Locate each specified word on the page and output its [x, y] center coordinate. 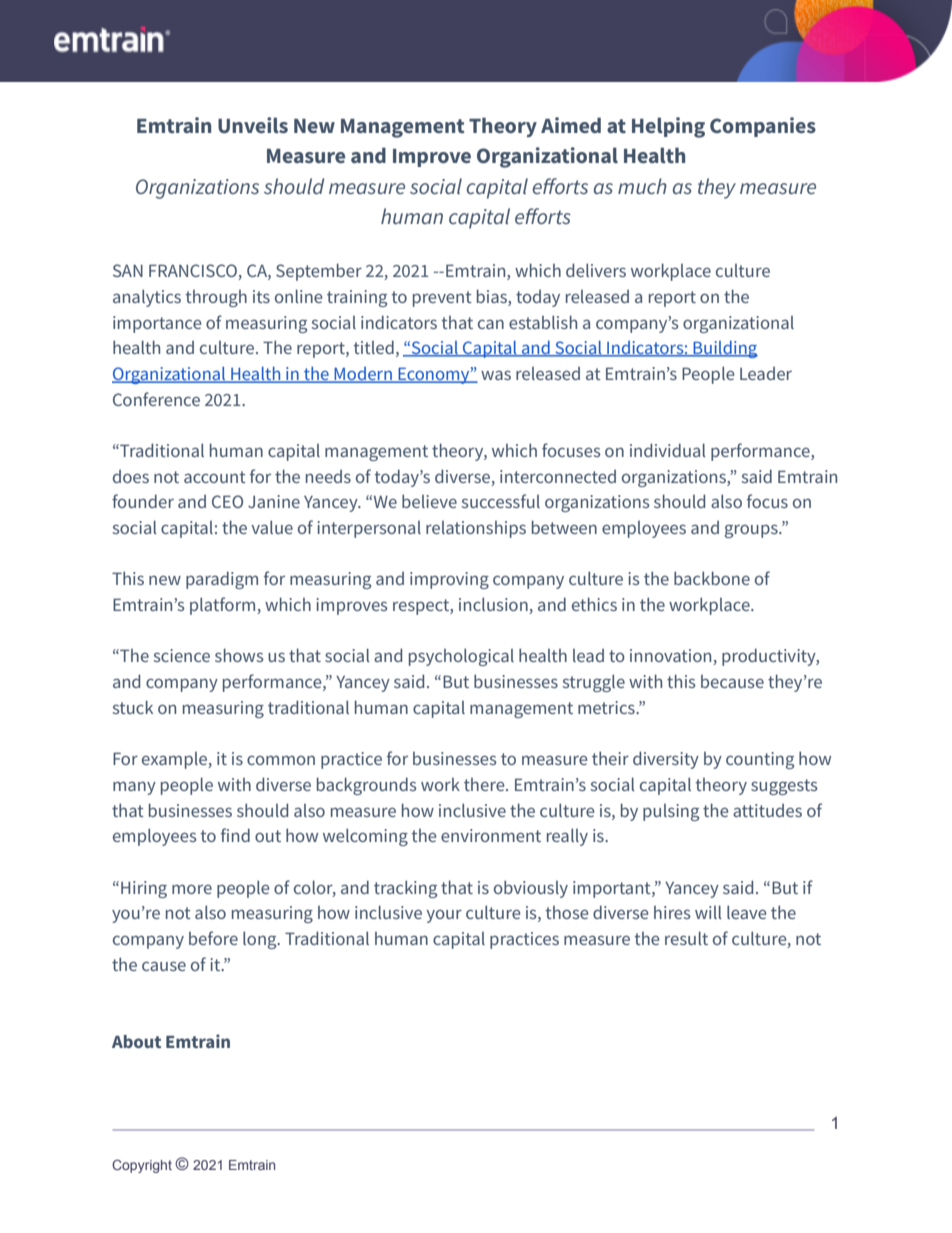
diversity [666, 760]
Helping [668, 127]
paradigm [222, 580]
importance [157, 324]
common [281, 760]
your [444, 916]
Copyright [142, 1166]
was [496, 375]
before [213, 938]
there [485, 784]
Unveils [253, 125]
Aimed [571, 125]
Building [724, 349]
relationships [476, 529]
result [686, 938]
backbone [712, 578]
